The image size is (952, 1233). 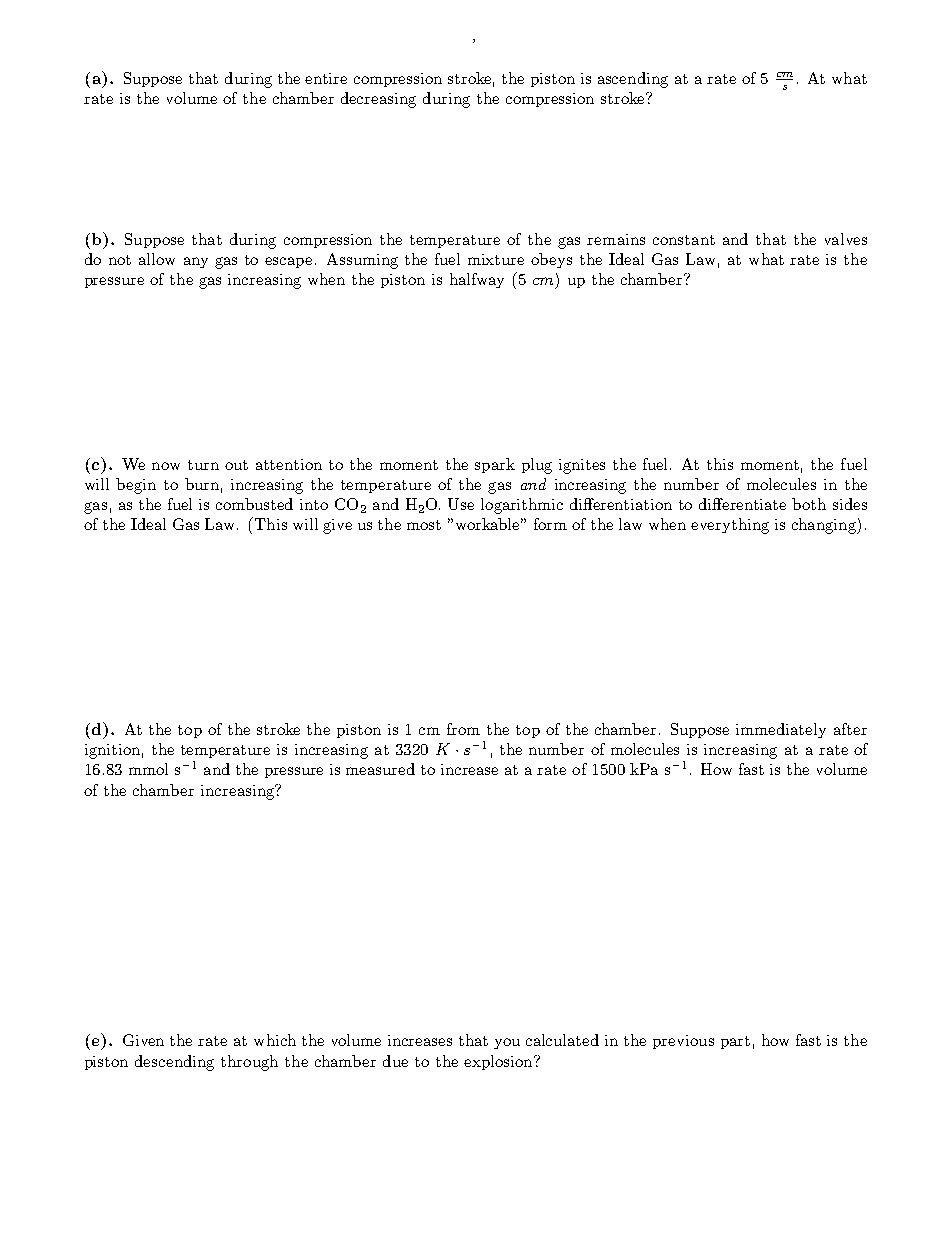 What do you see at coordinates (326, 78) in the screenshot?
I see `entire` at bounding box center [326, 78].
